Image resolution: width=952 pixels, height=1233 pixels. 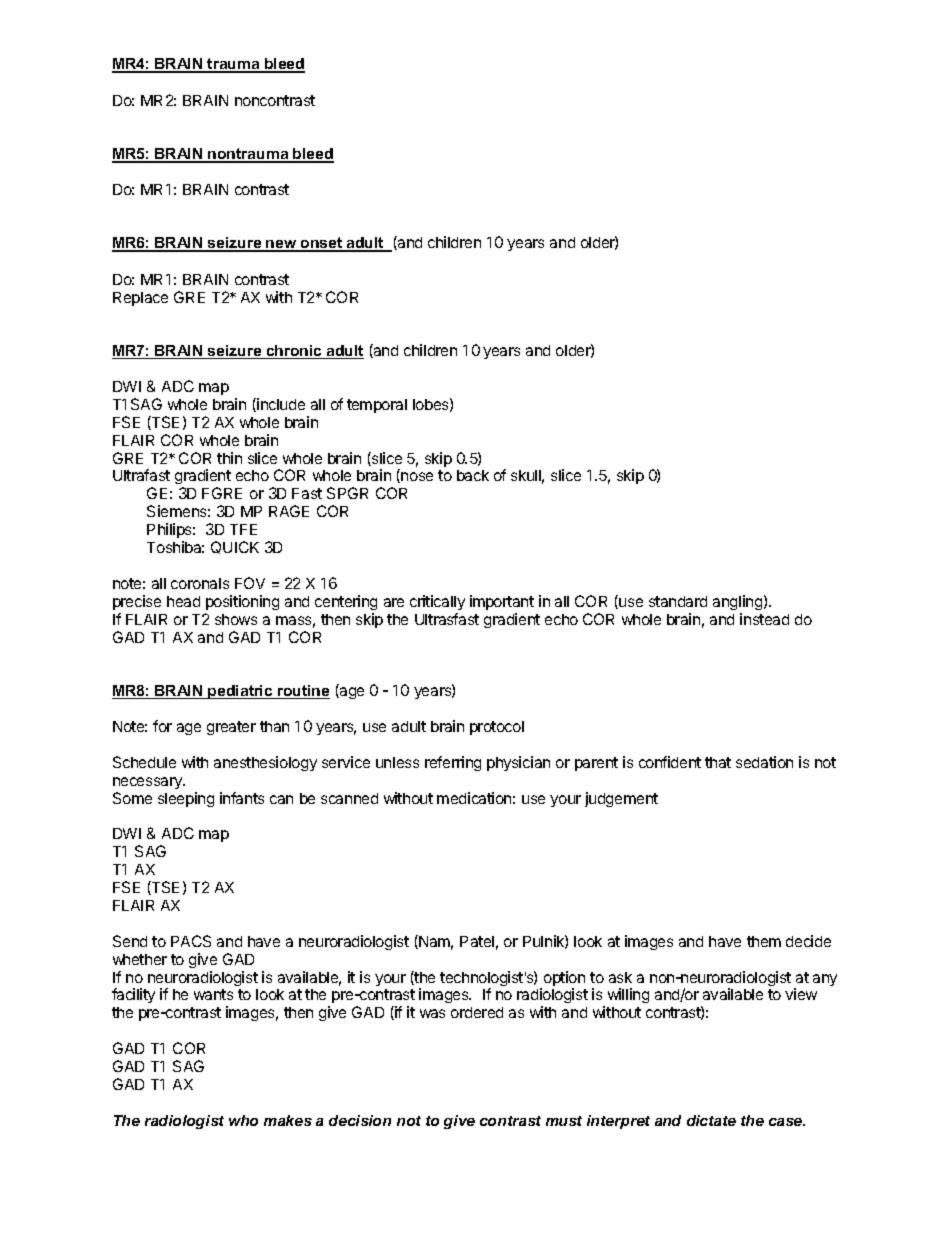 What do you see at coordinates (322, 244) in the screenshot?
I see `onset` at bounding box center [322, 244].
